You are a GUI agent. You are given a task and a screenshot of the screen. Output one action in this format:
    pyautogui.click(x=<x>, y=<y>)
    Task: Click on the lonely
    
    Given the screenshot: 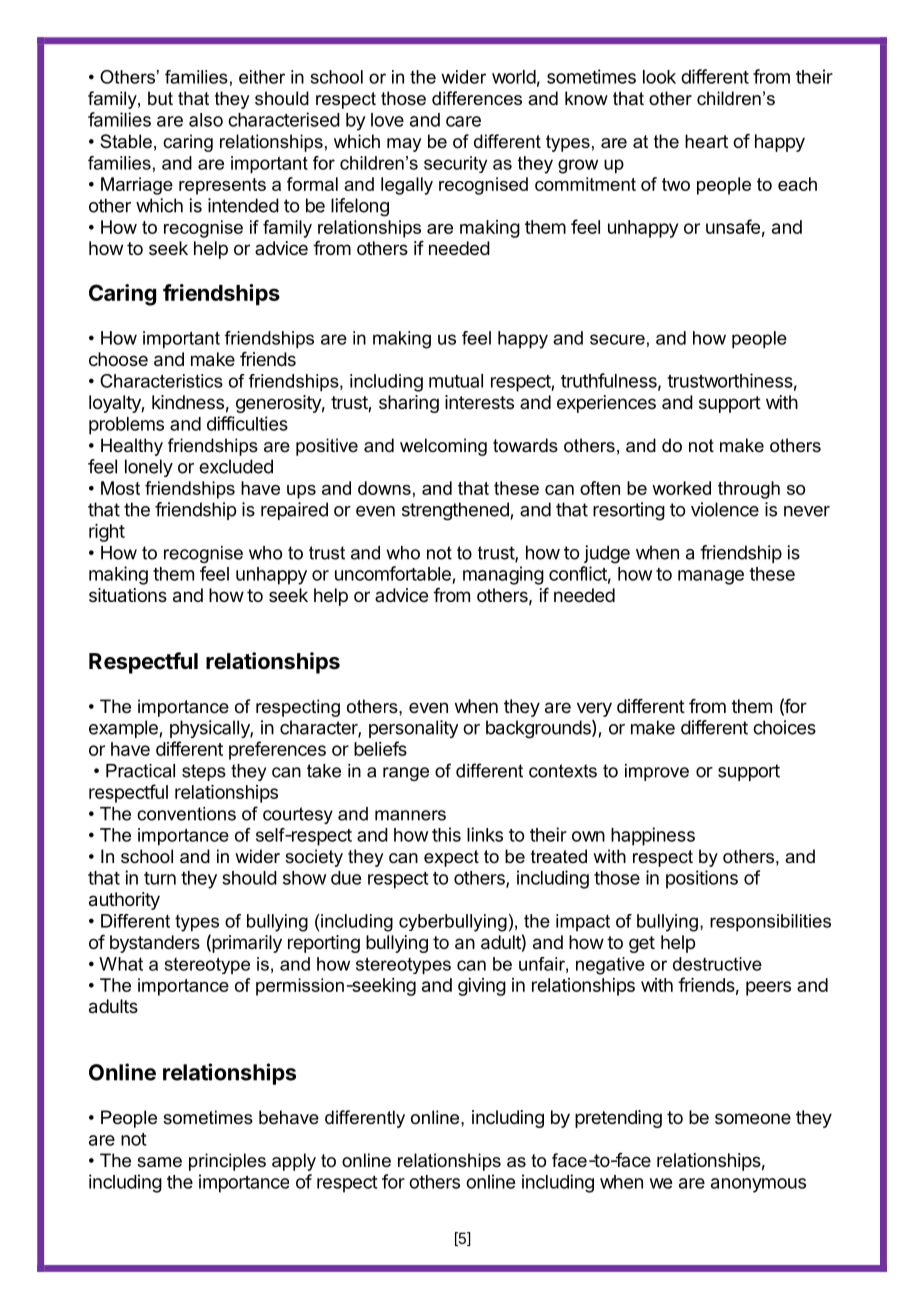 What is the action you would take?
    pyautogui.click(x=149, y=468)
